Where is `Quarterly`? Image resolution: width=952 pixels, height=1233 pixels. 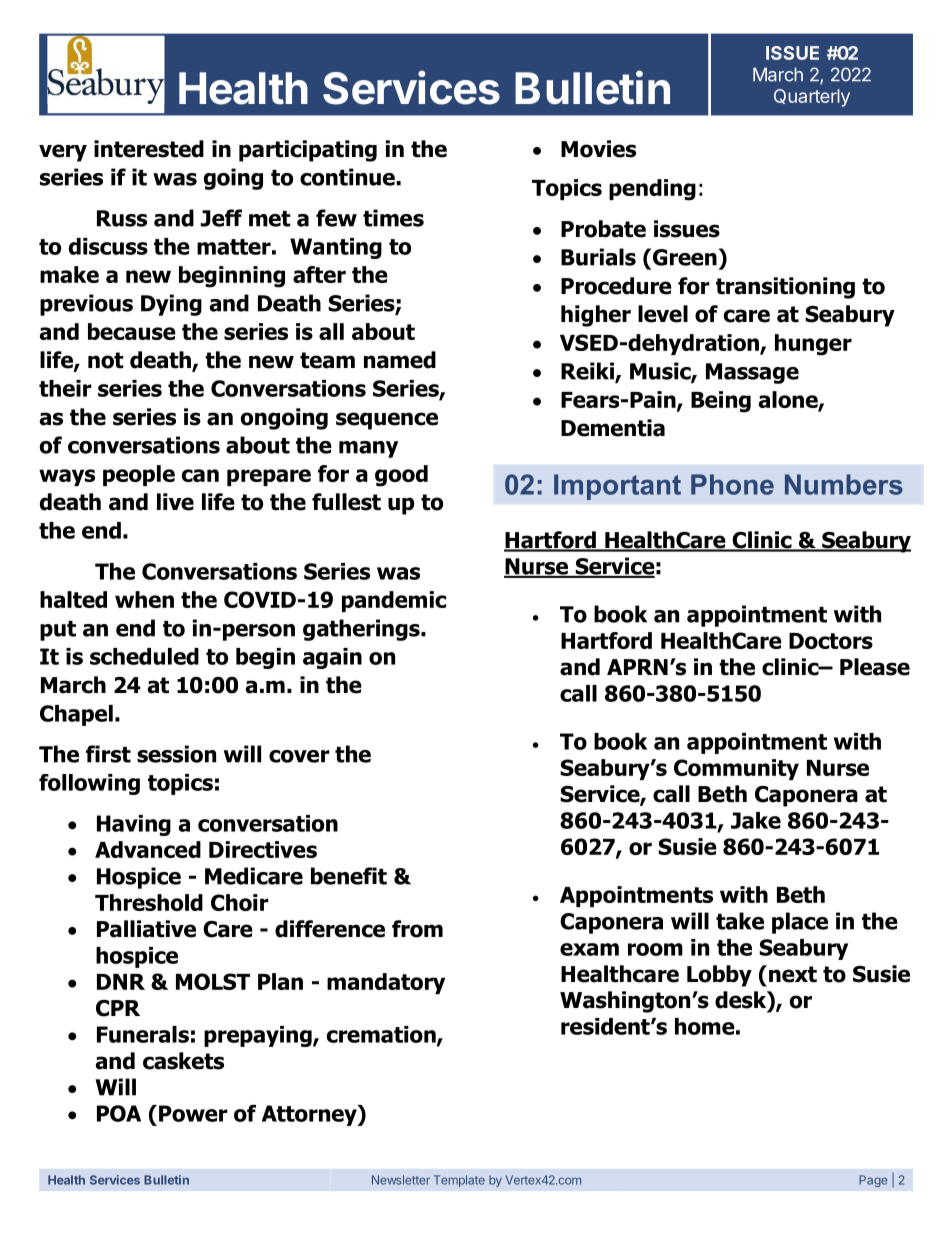 Quarterly is located at coordinates (812, 98).
